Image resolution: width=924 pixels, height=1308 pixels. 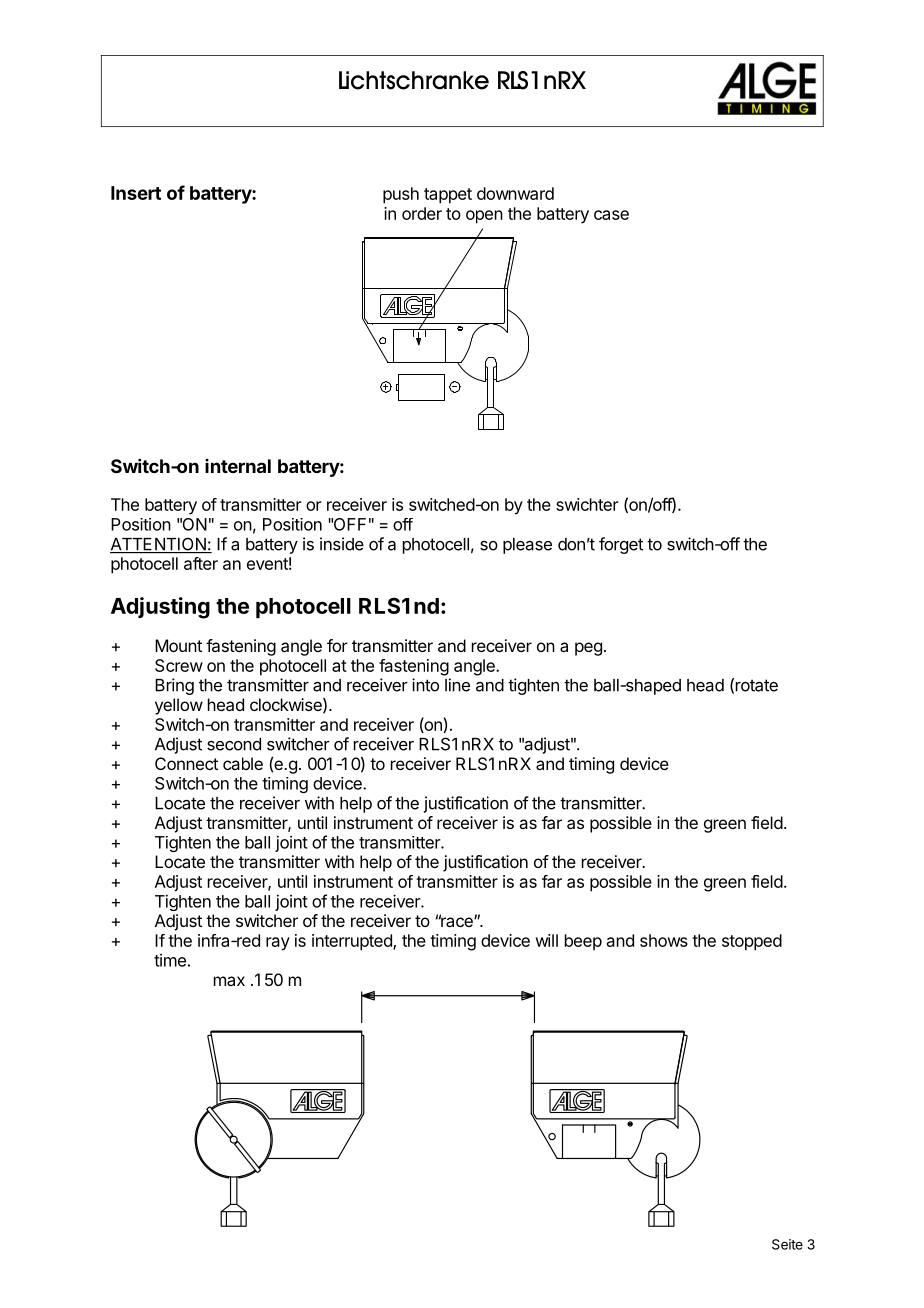 What do you see at coordinates (229, 981) in the screenshot?
I see `max` at bounding box center [229, 981].
